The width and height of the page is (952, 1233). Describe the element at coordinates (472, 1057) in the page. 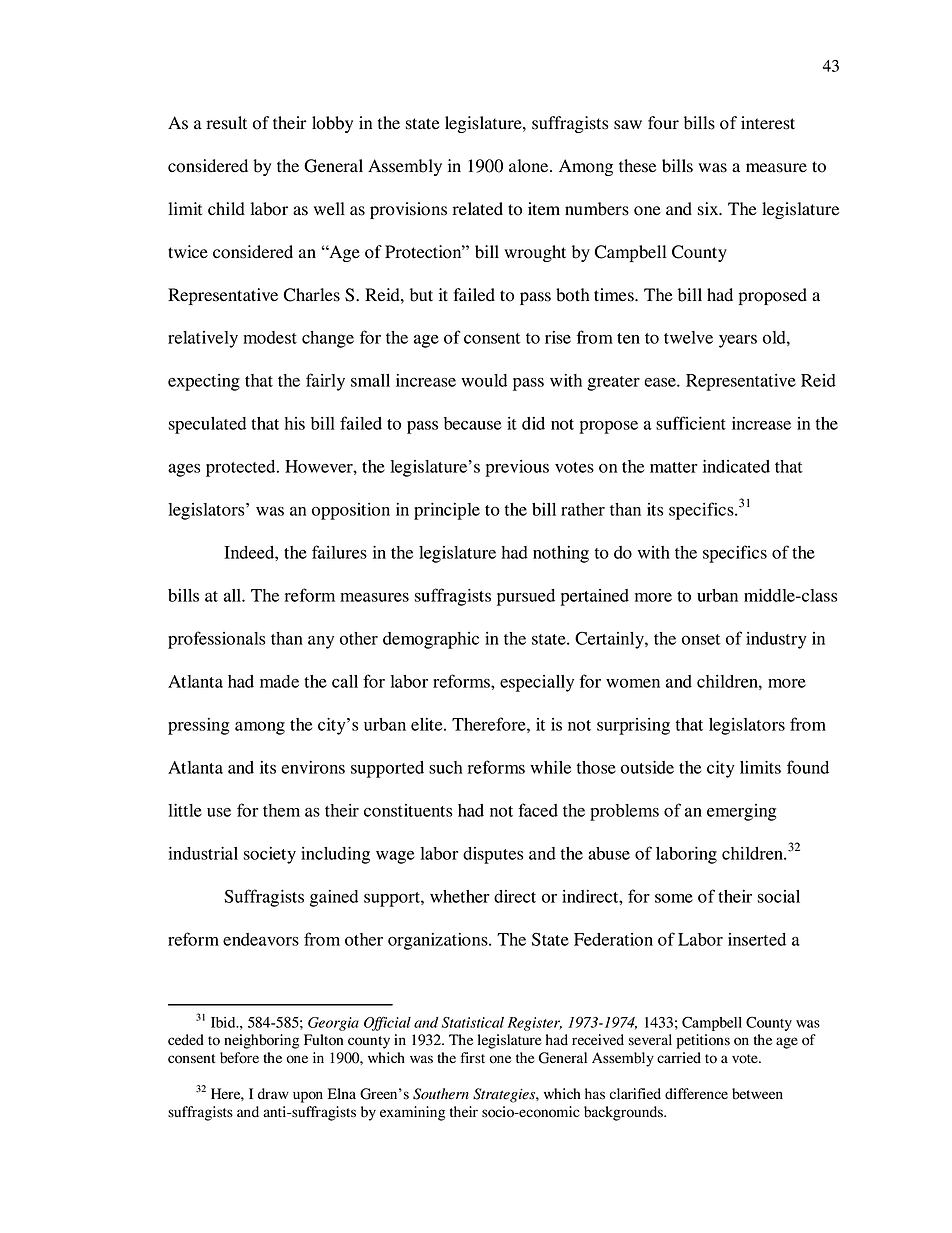

I see `first` at that location.
